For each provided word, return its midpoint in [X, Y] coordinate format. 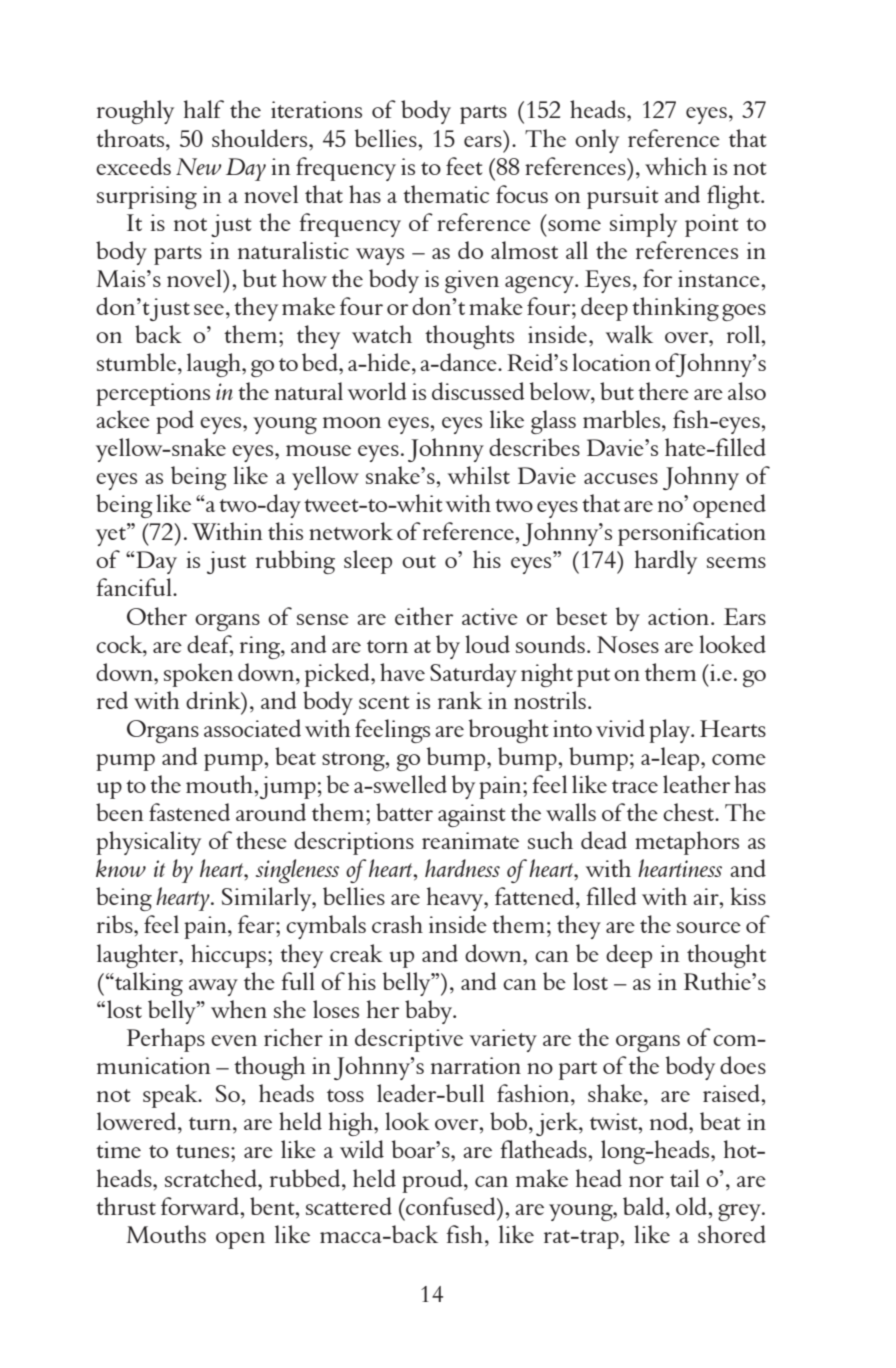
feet [464, 166]
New [199, 166]
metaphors [687, 843]
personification [692, 534]
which [676, 166]
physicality [148, 843]
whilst [479, 475]
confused [451, 1206]
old [692, 1206]
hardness [462, 868]
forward [201, 1206]
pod [175, 422]
